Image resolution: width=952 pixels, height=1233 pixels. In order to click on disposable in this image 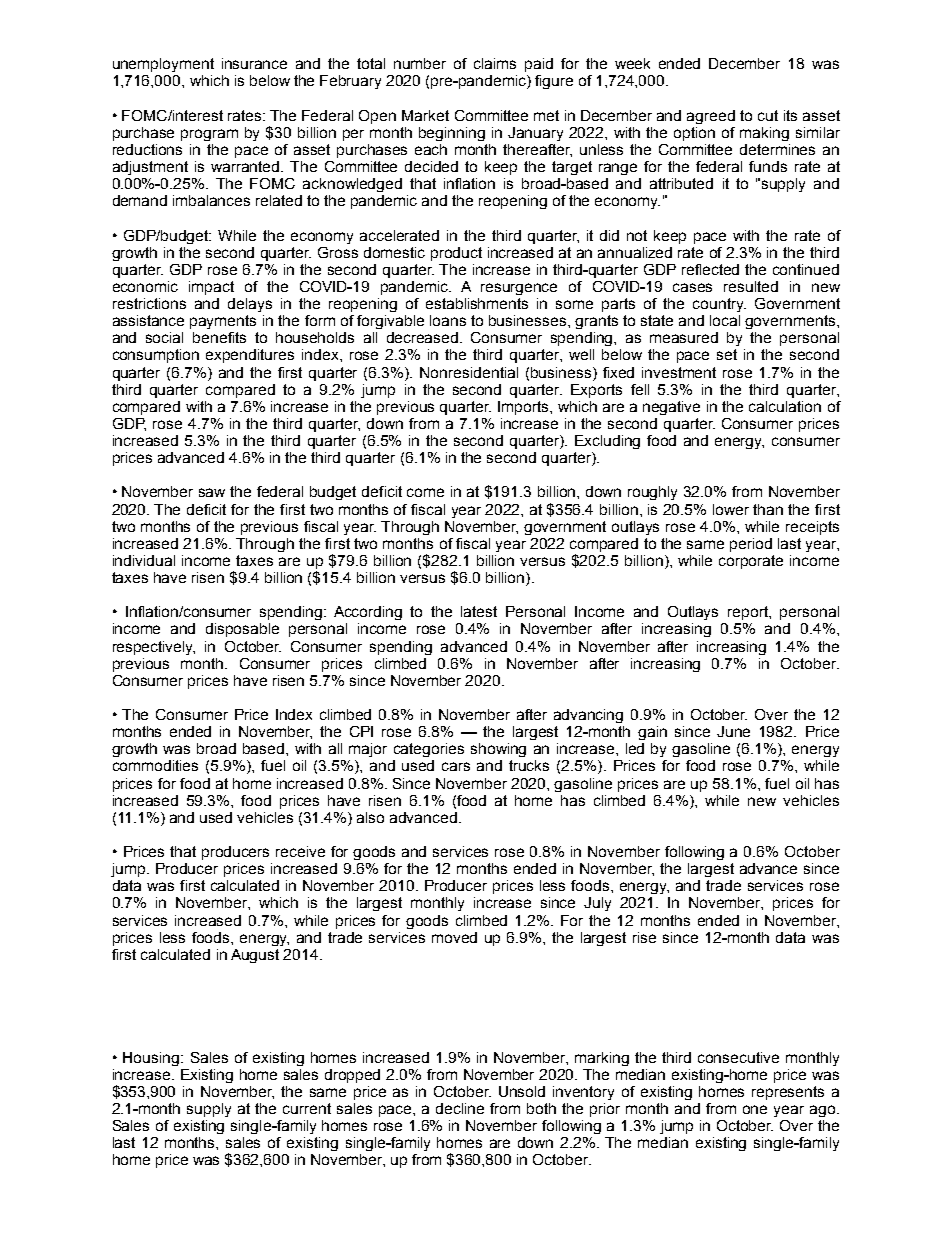, I will do `click(242, 630)`.
